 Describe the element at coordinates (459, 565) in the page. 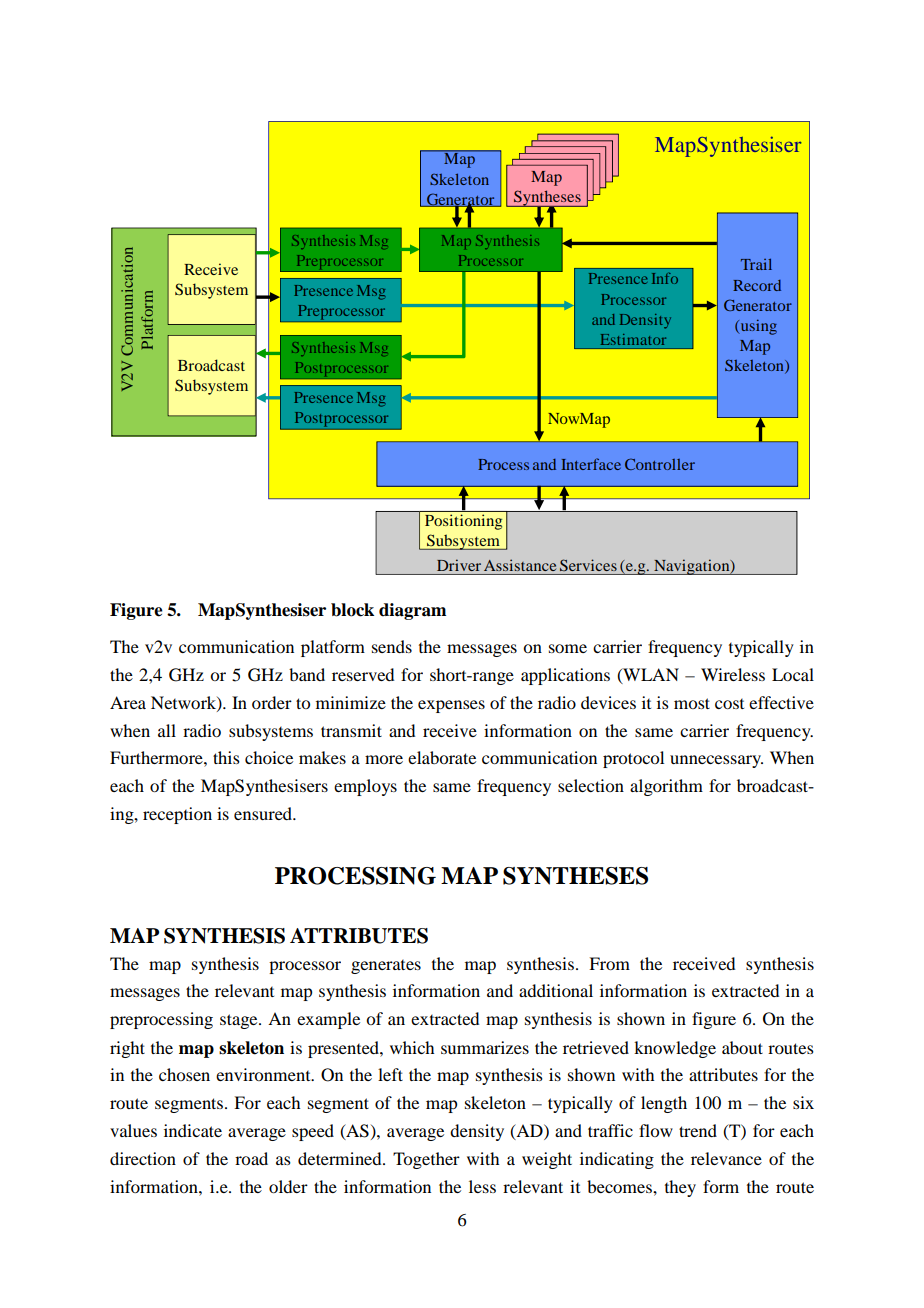

I see `Driver` at that location.
